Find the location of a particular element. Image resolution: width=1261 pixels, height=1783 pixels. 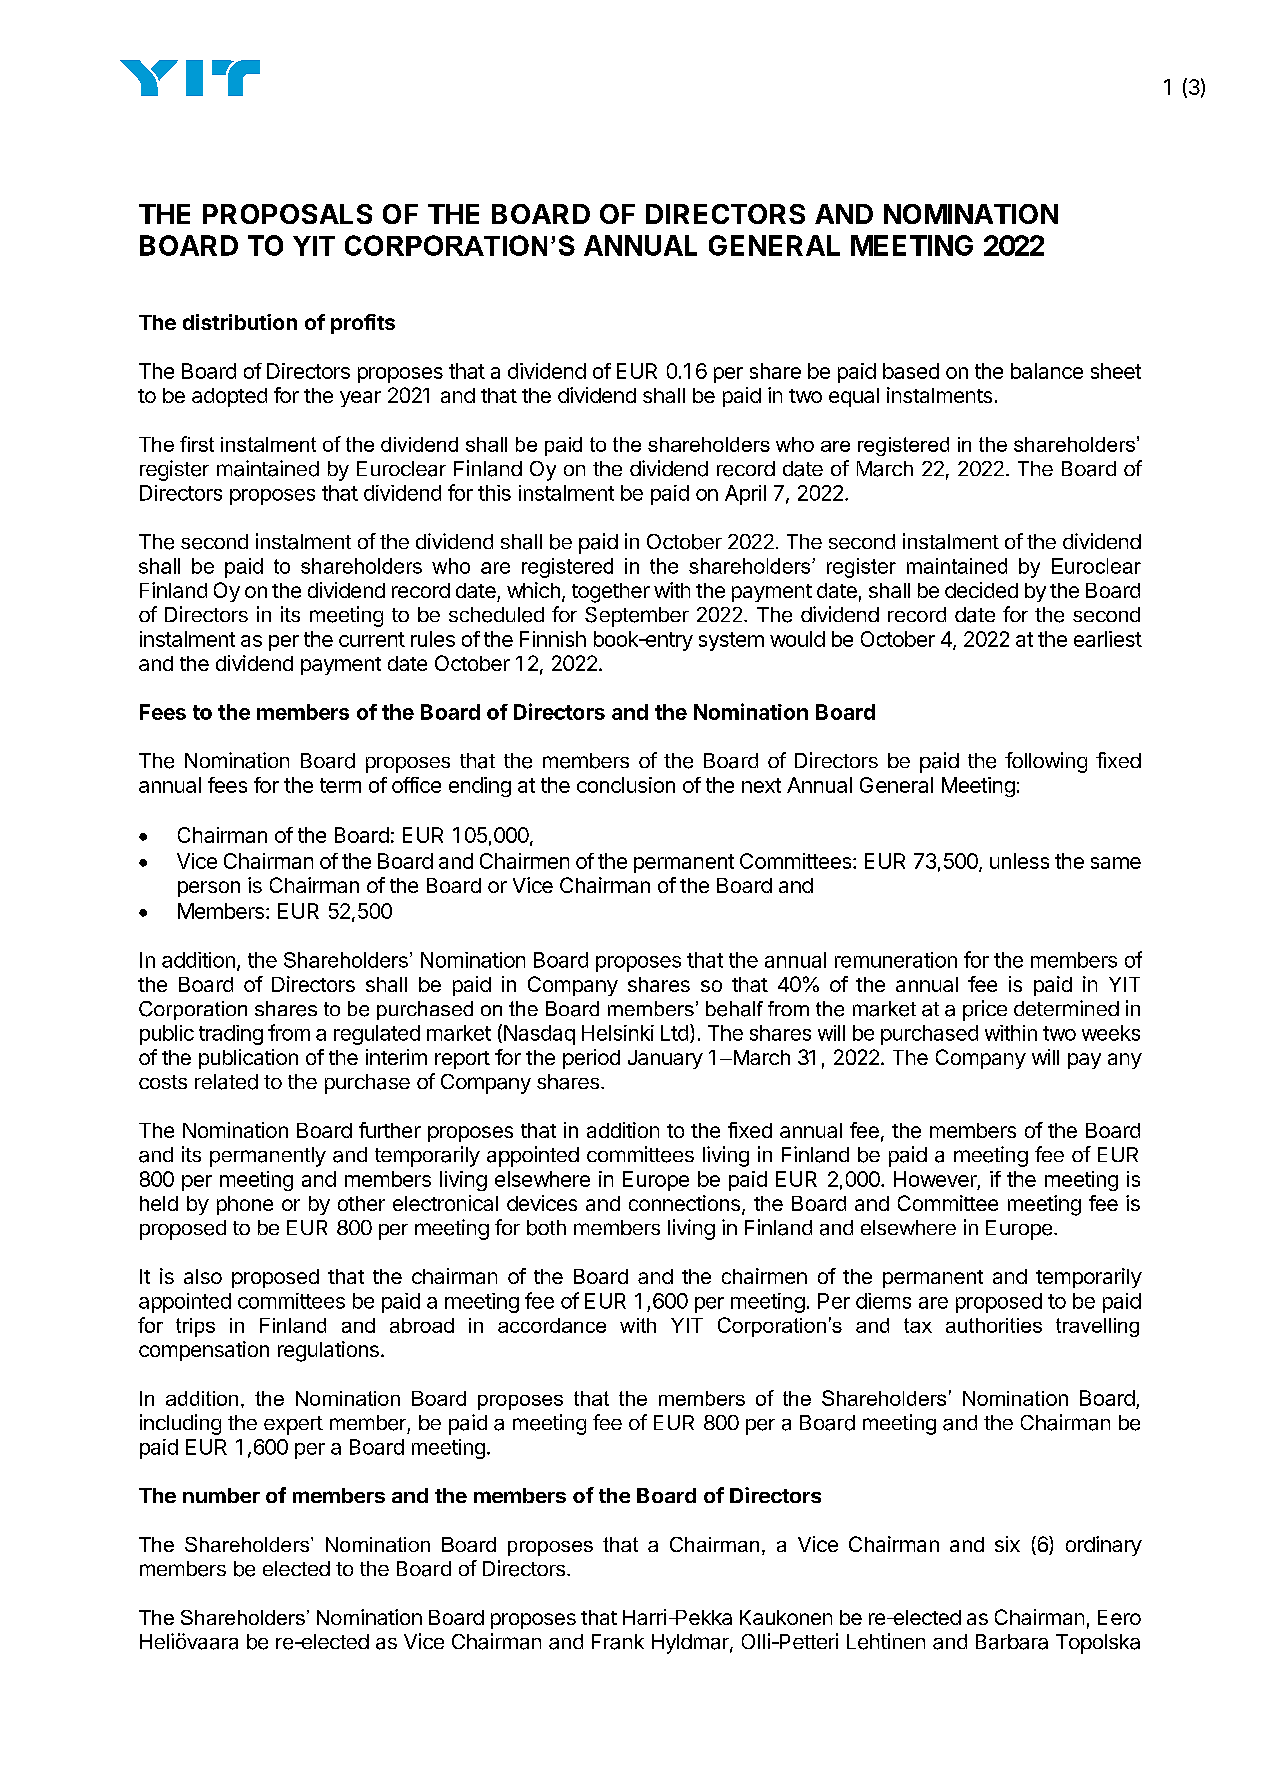

conclusion is located at coordinates (626, 785).
